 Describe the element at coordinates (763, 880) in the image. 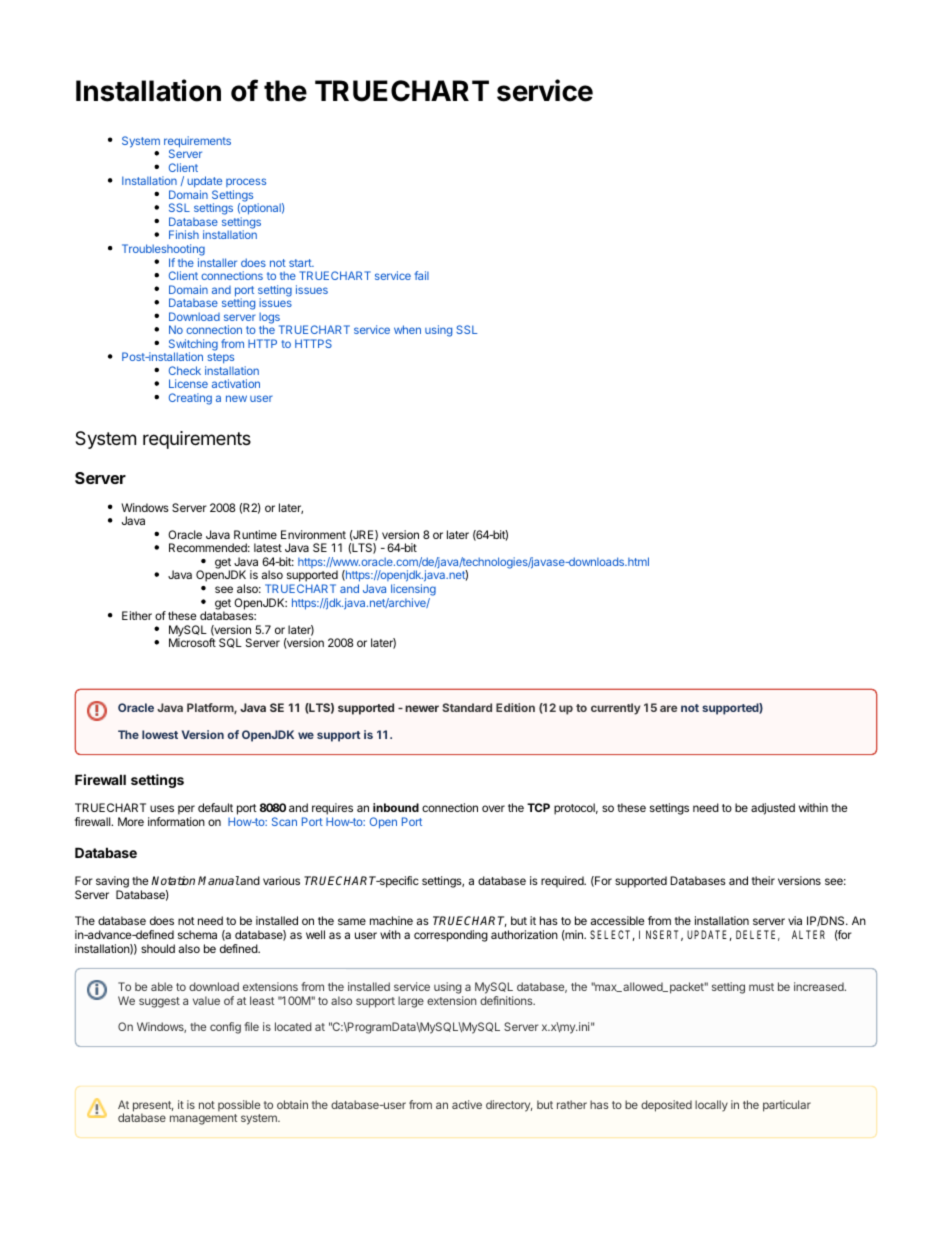

I see `their` at that location.
